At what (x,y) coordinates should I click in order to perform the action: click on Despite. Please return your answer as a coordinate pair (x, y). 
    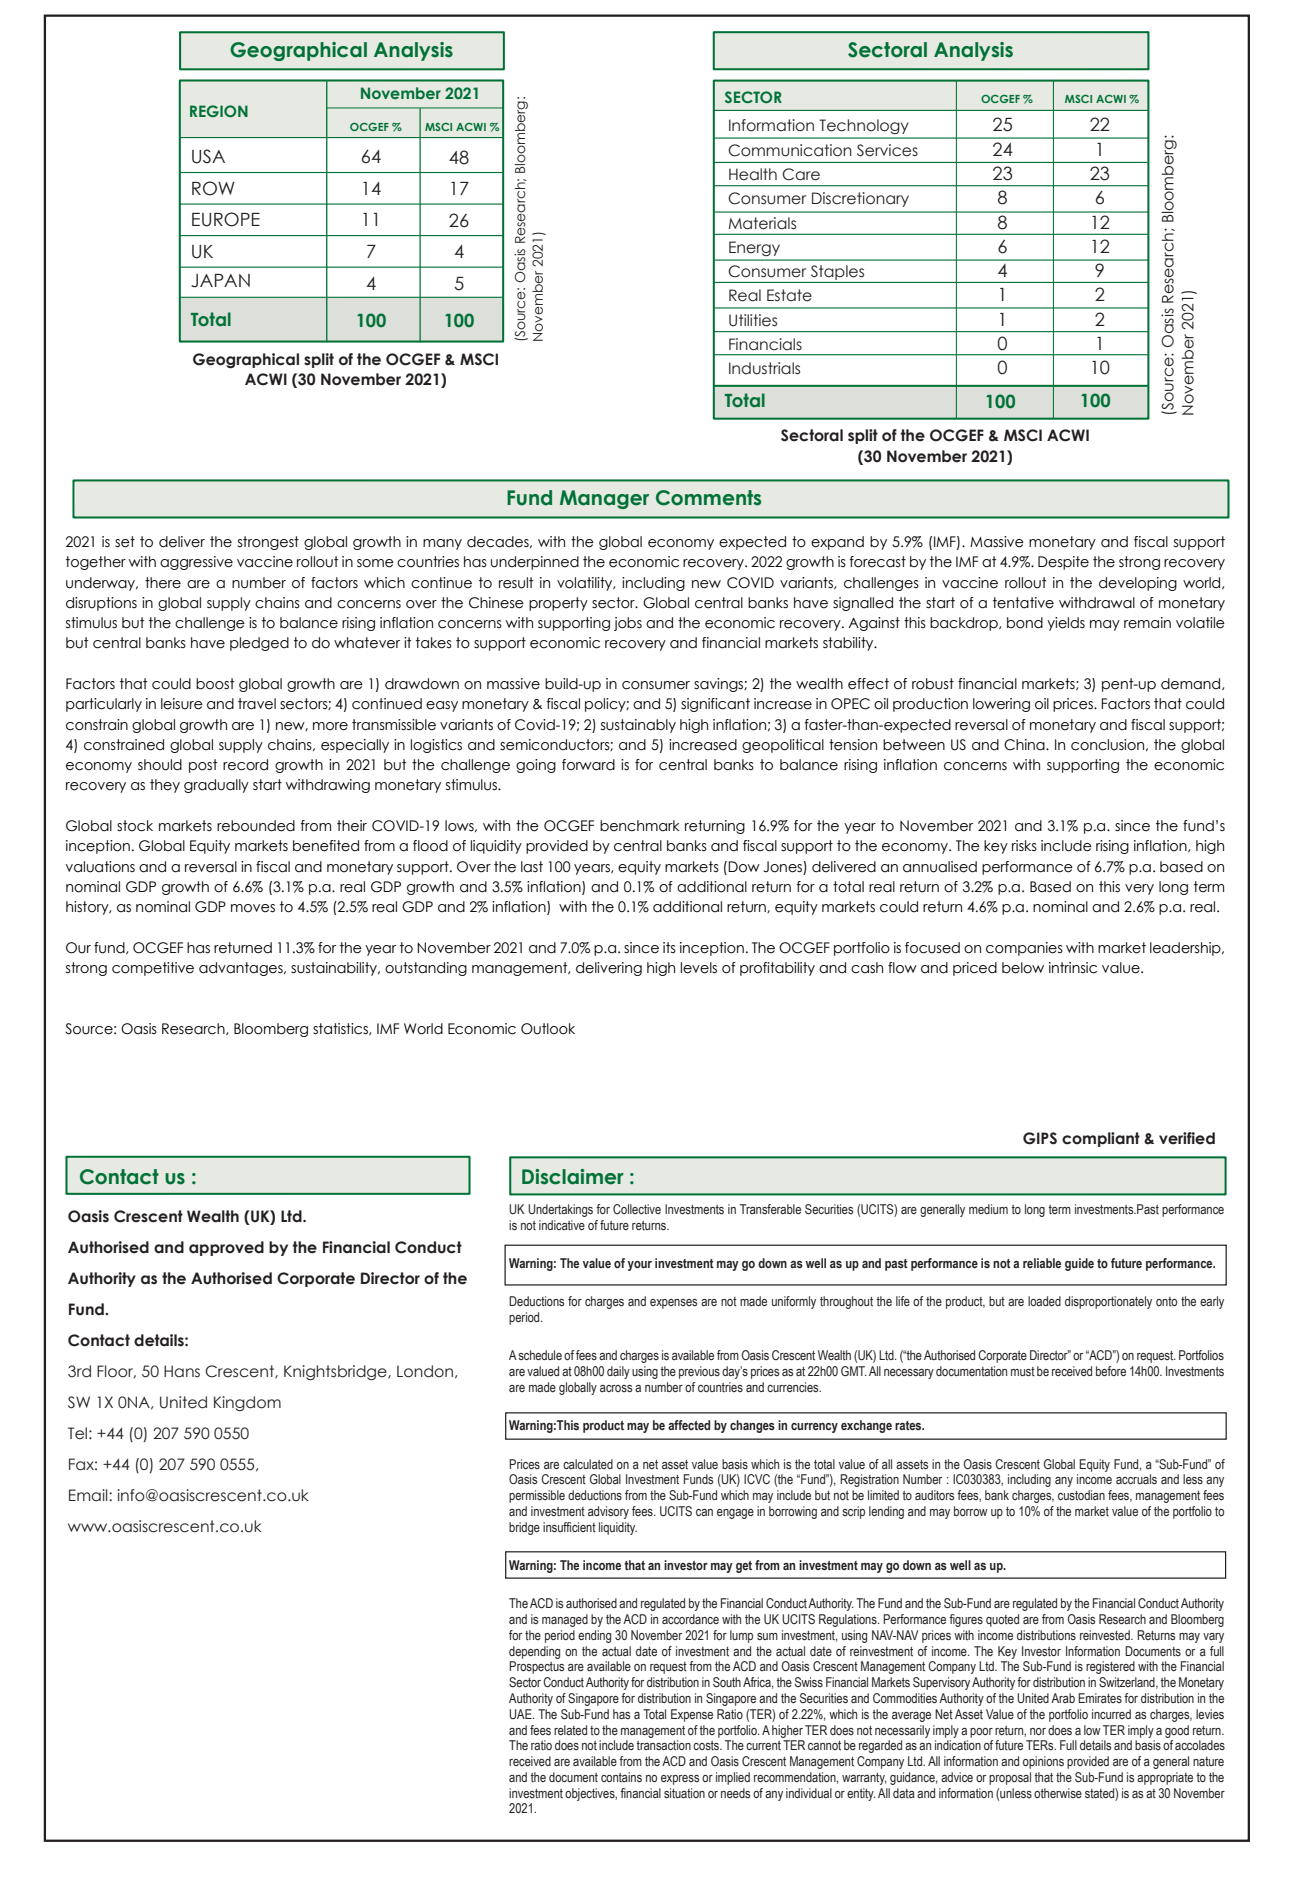
    Looking at the image, I should click on (1063, 563).
